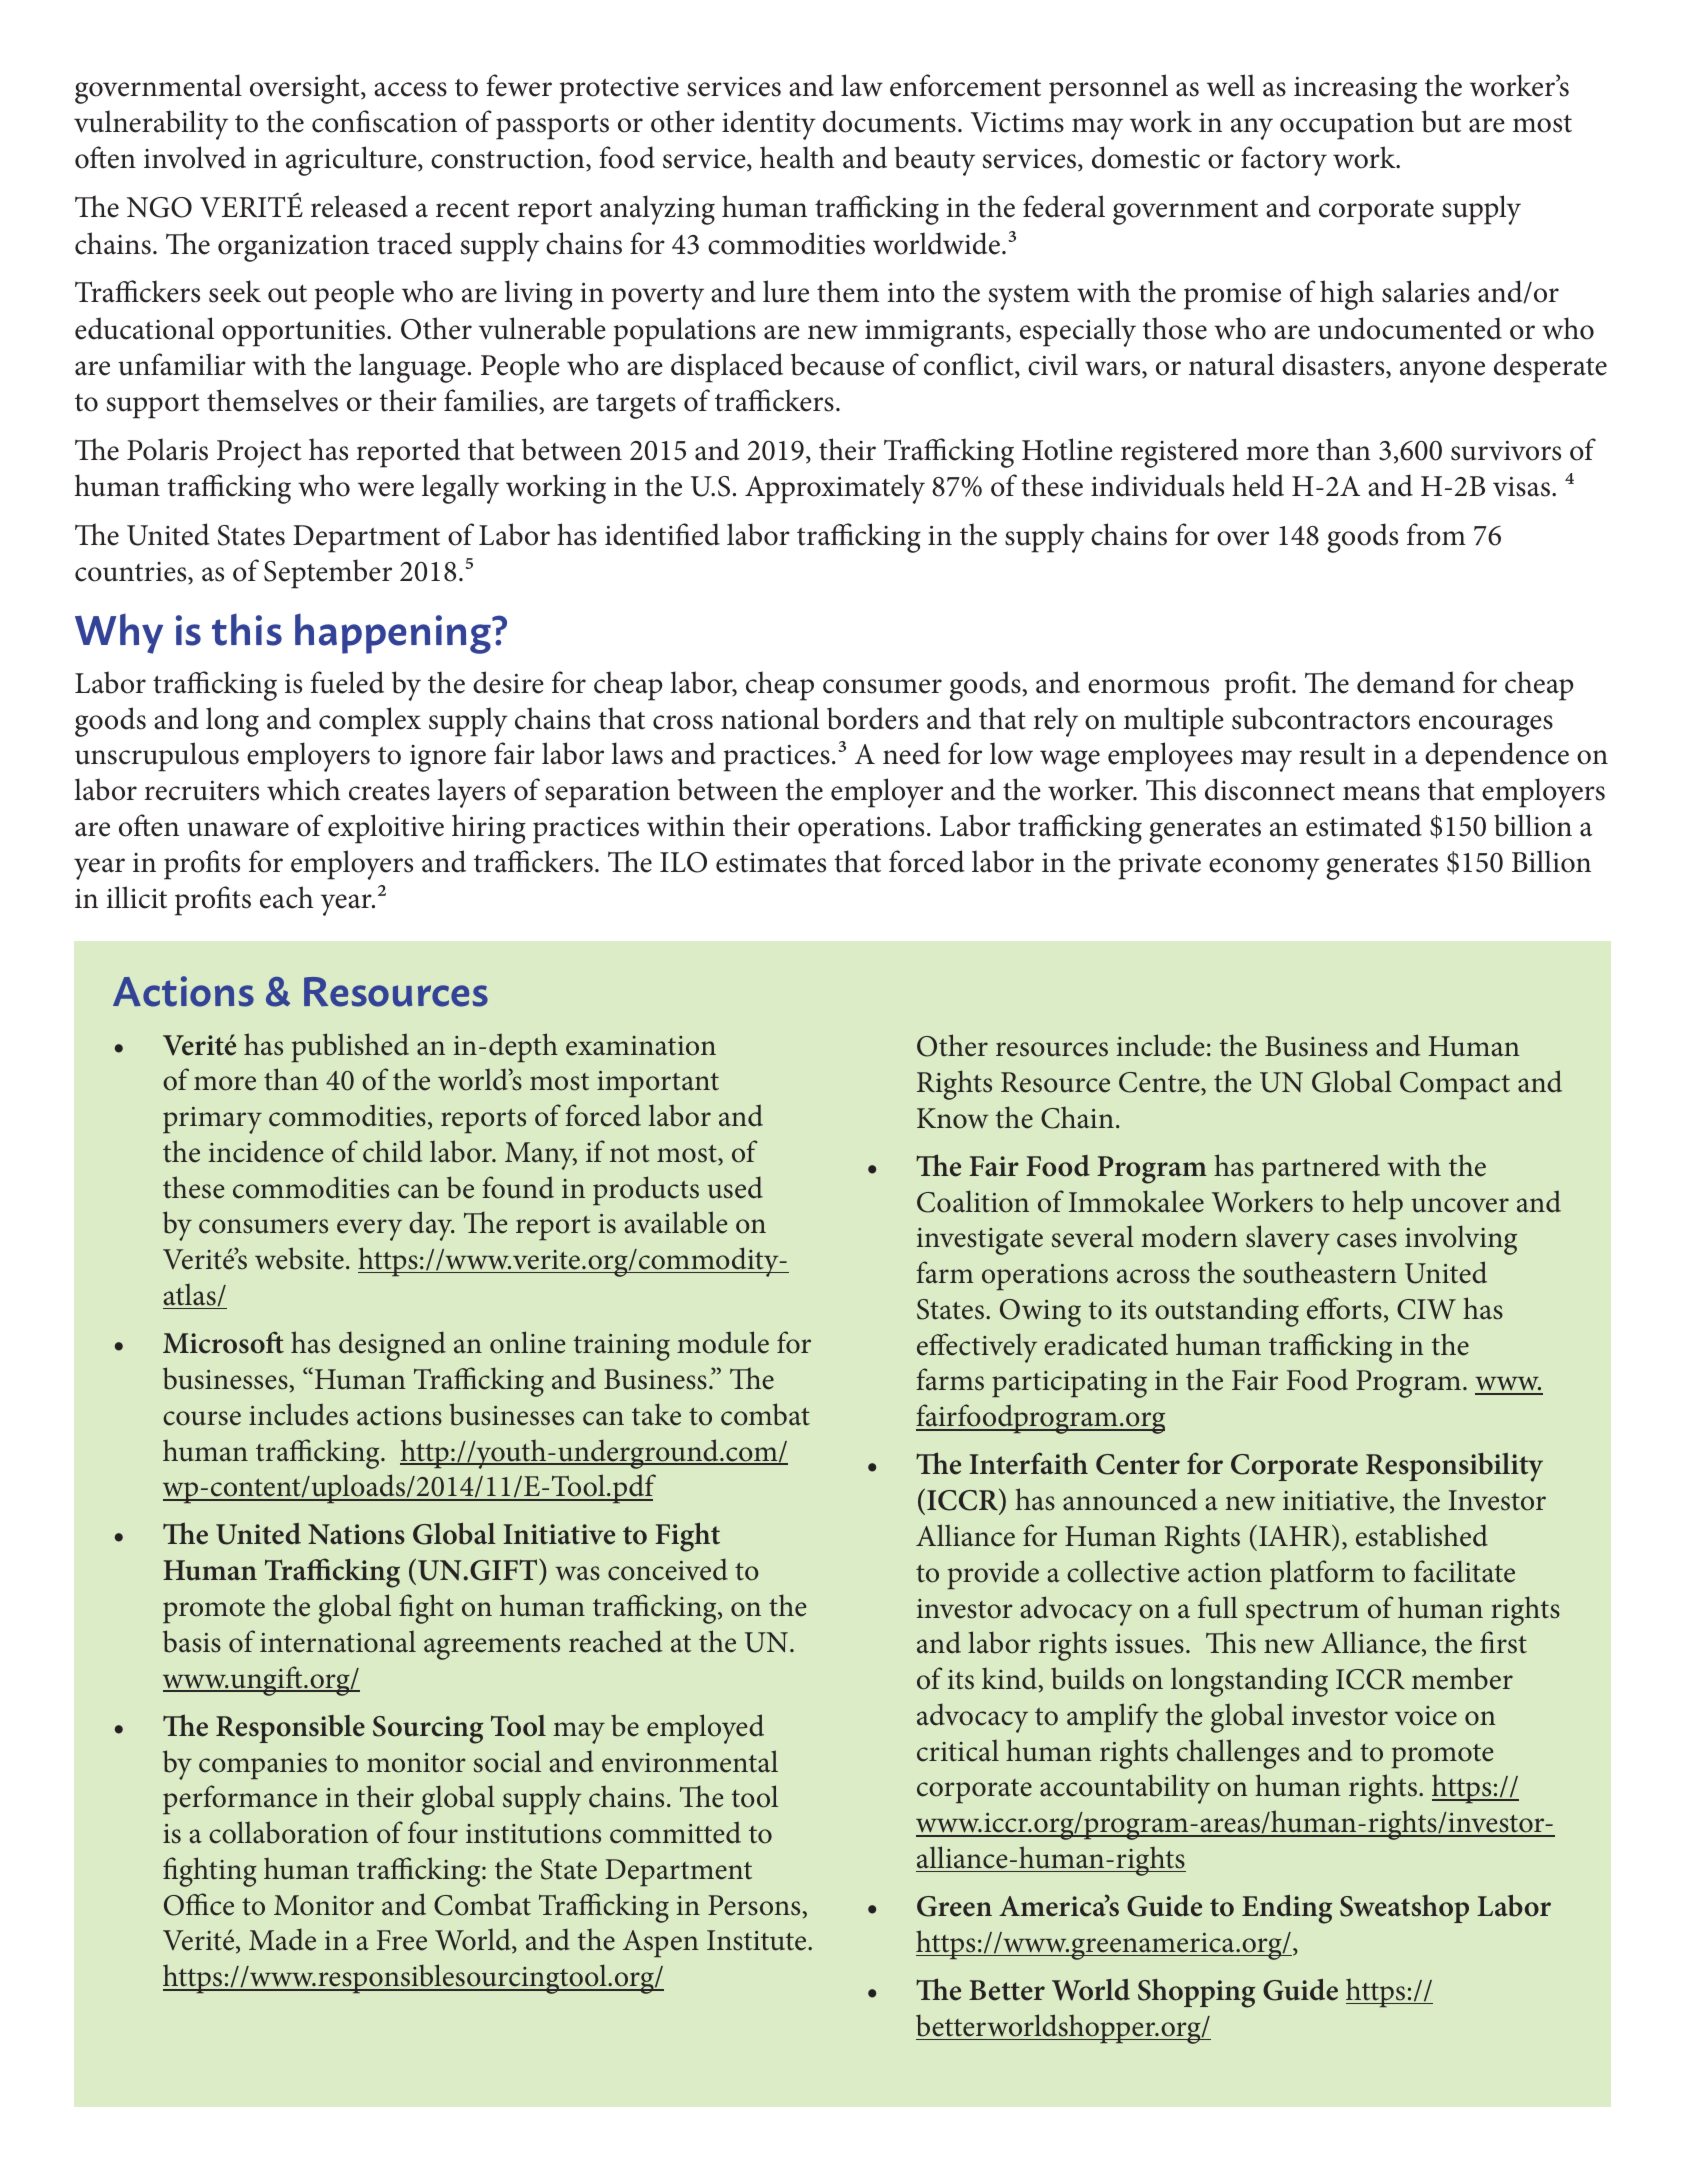 The image size is (1685, 2180). I want to click on agriculture, so click(352, 161).
